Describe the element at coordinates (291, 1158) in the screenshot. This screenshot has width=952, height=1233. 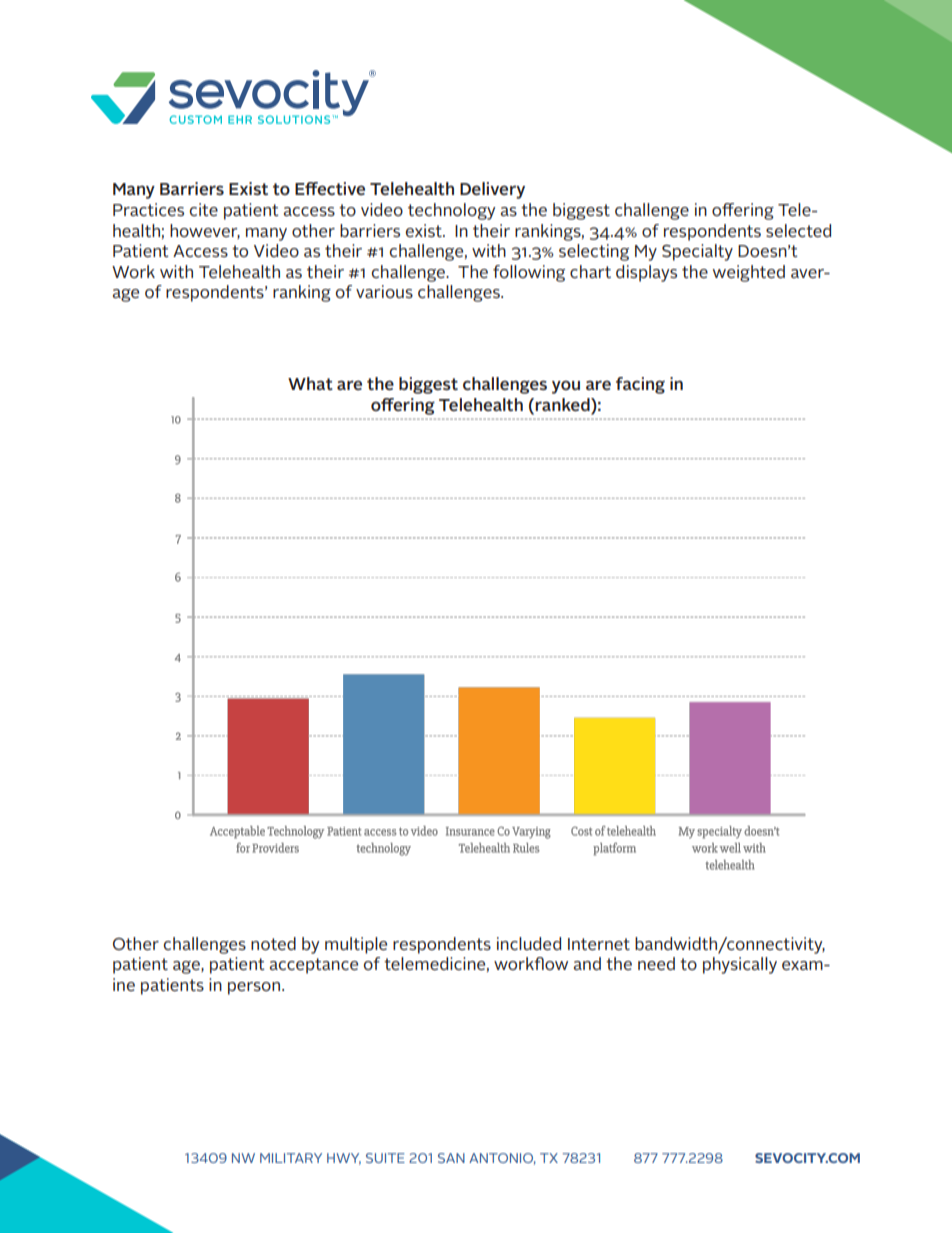
I see `MILITARY` at that location.
